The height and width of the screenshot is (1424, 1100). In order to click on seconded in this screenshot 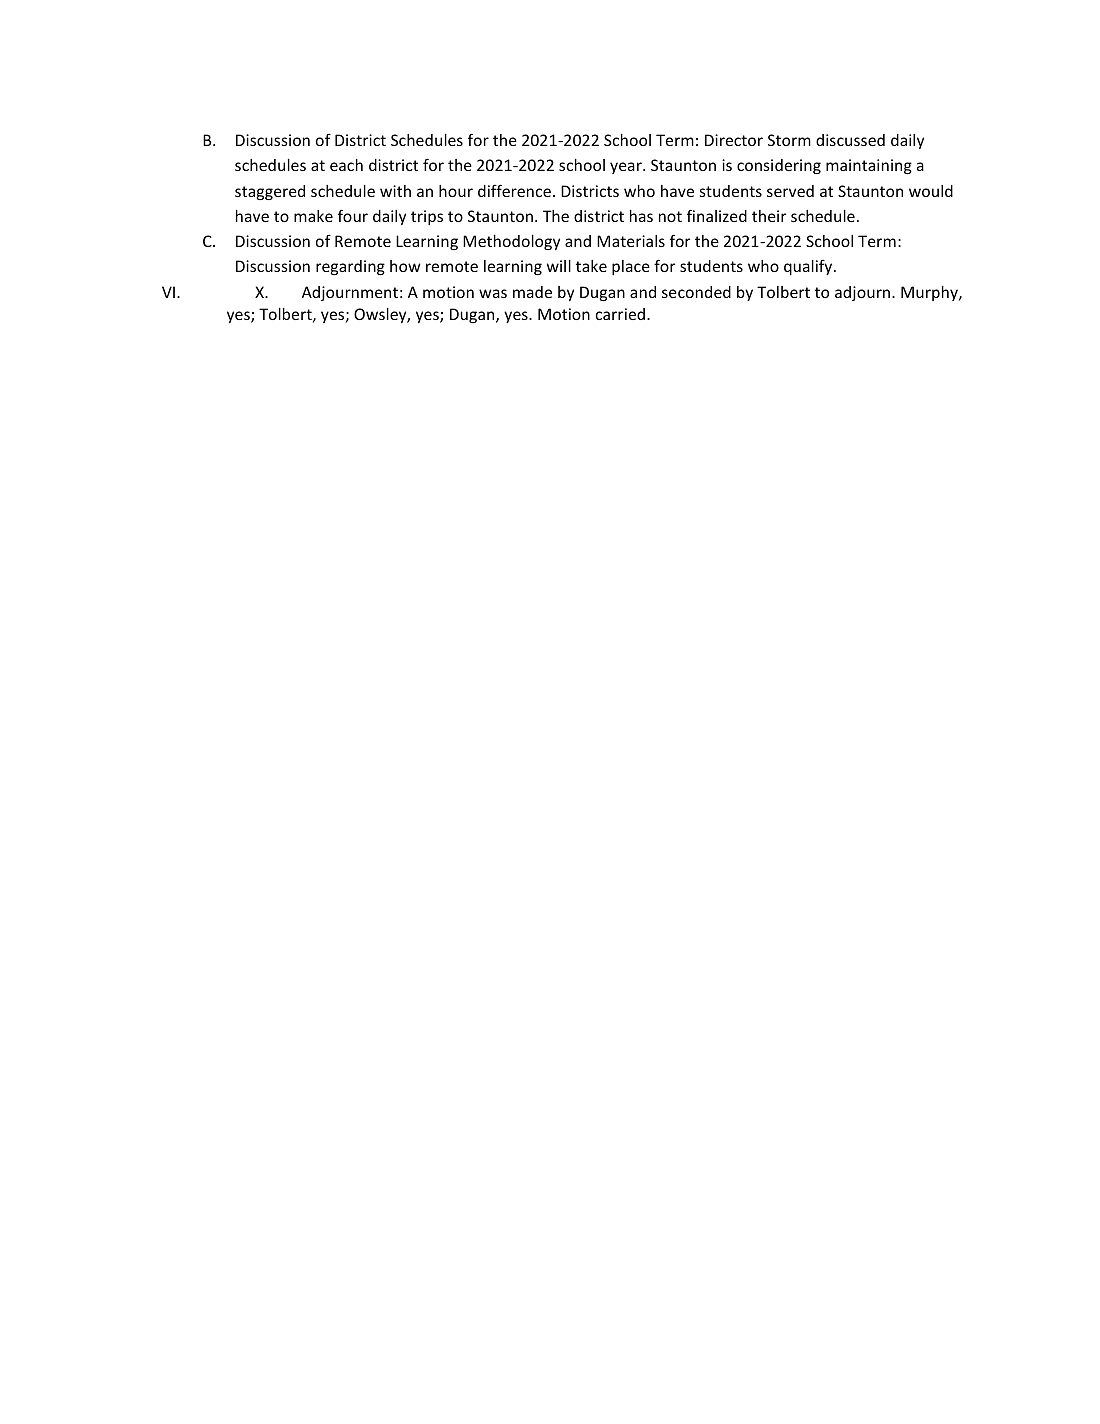, I will do `click(696, 292)`.
